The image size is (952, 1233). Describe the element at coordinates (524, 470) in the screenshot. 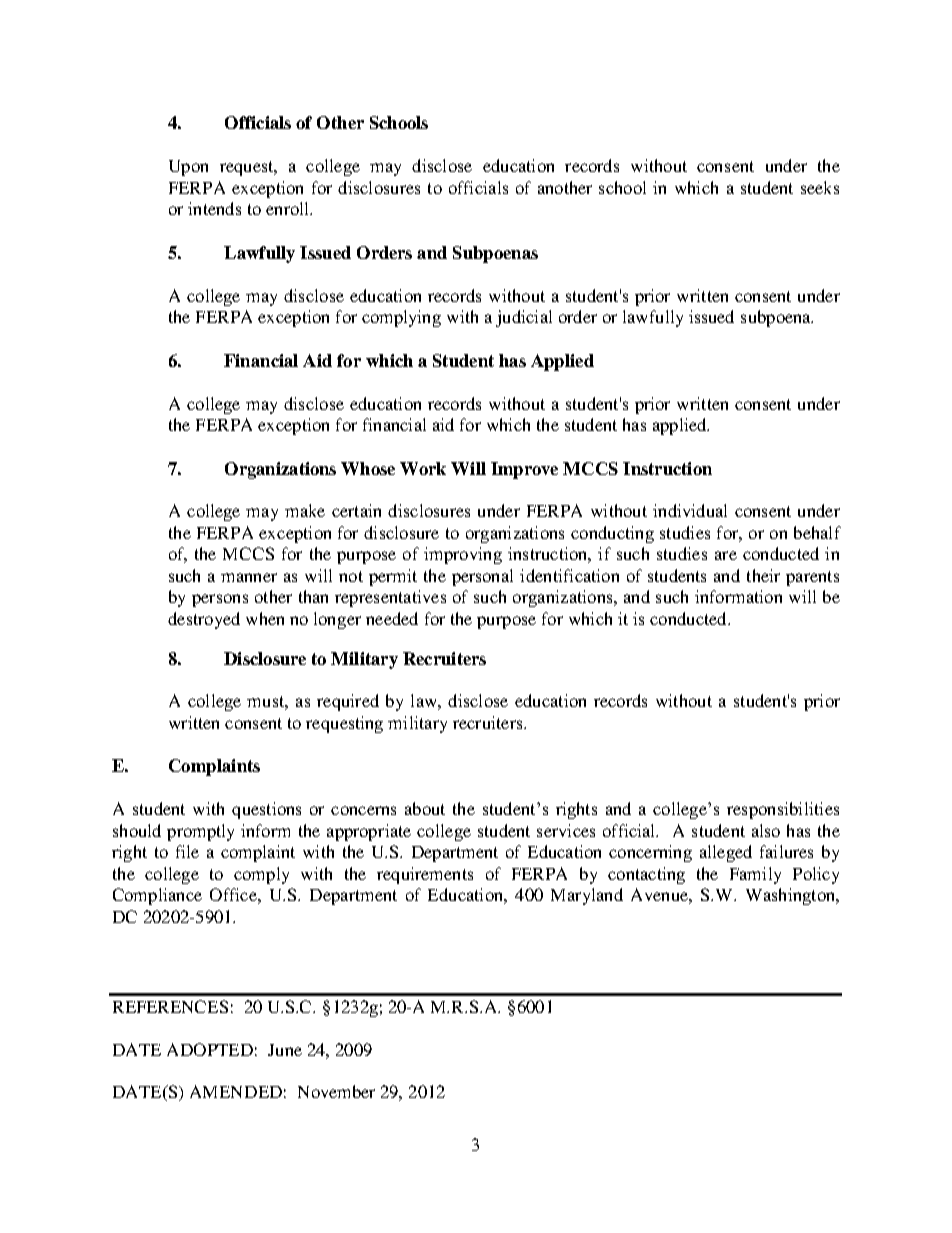

I see `Improve` at that location.
